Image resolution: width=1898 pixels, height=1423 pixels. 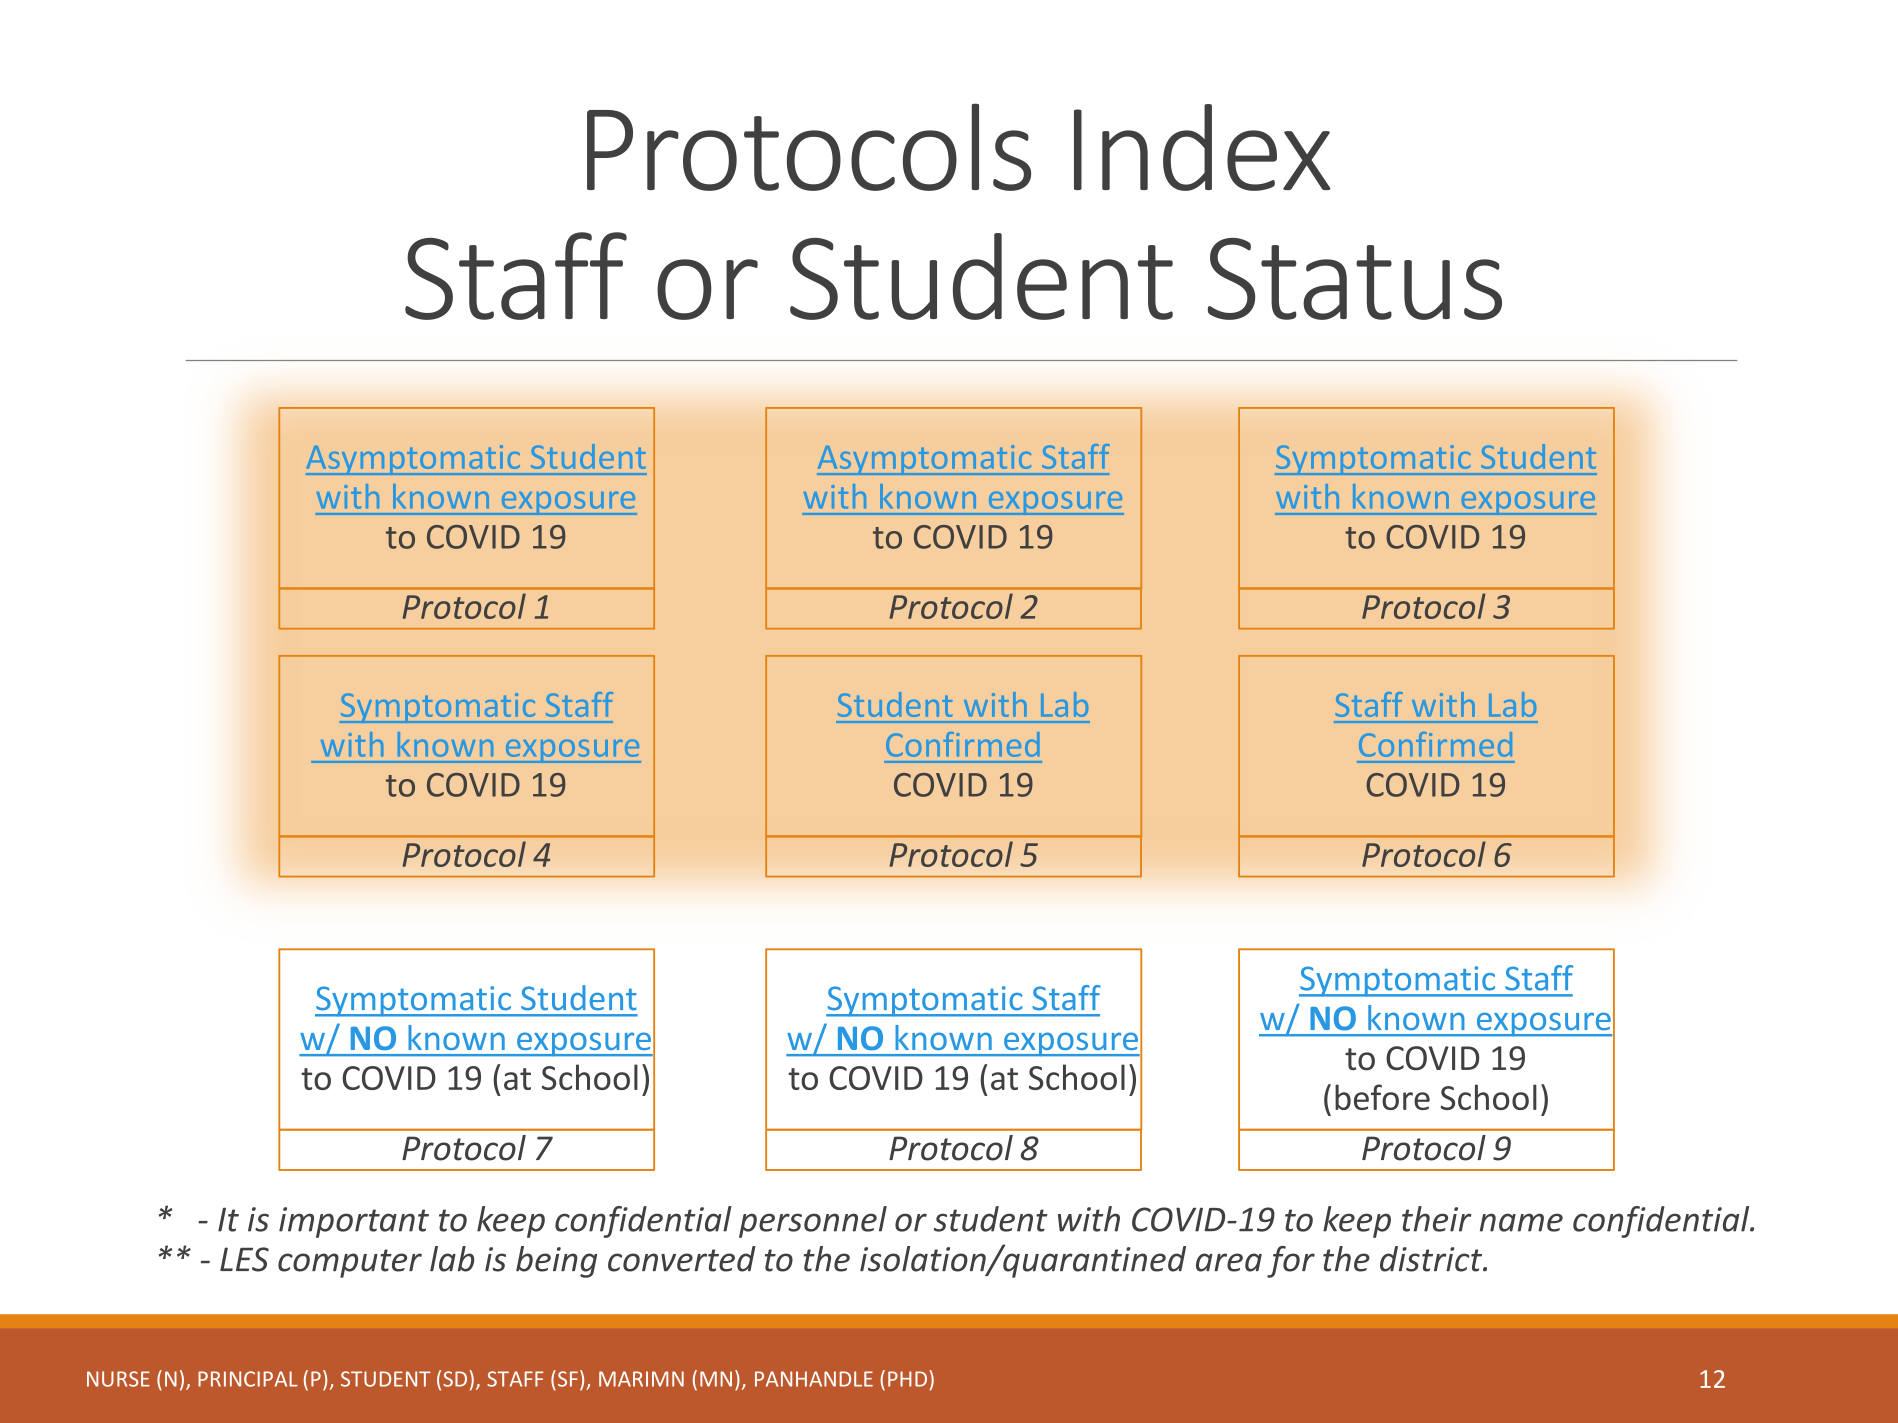 I want to click on Status, so click(x=1355, y=279).
